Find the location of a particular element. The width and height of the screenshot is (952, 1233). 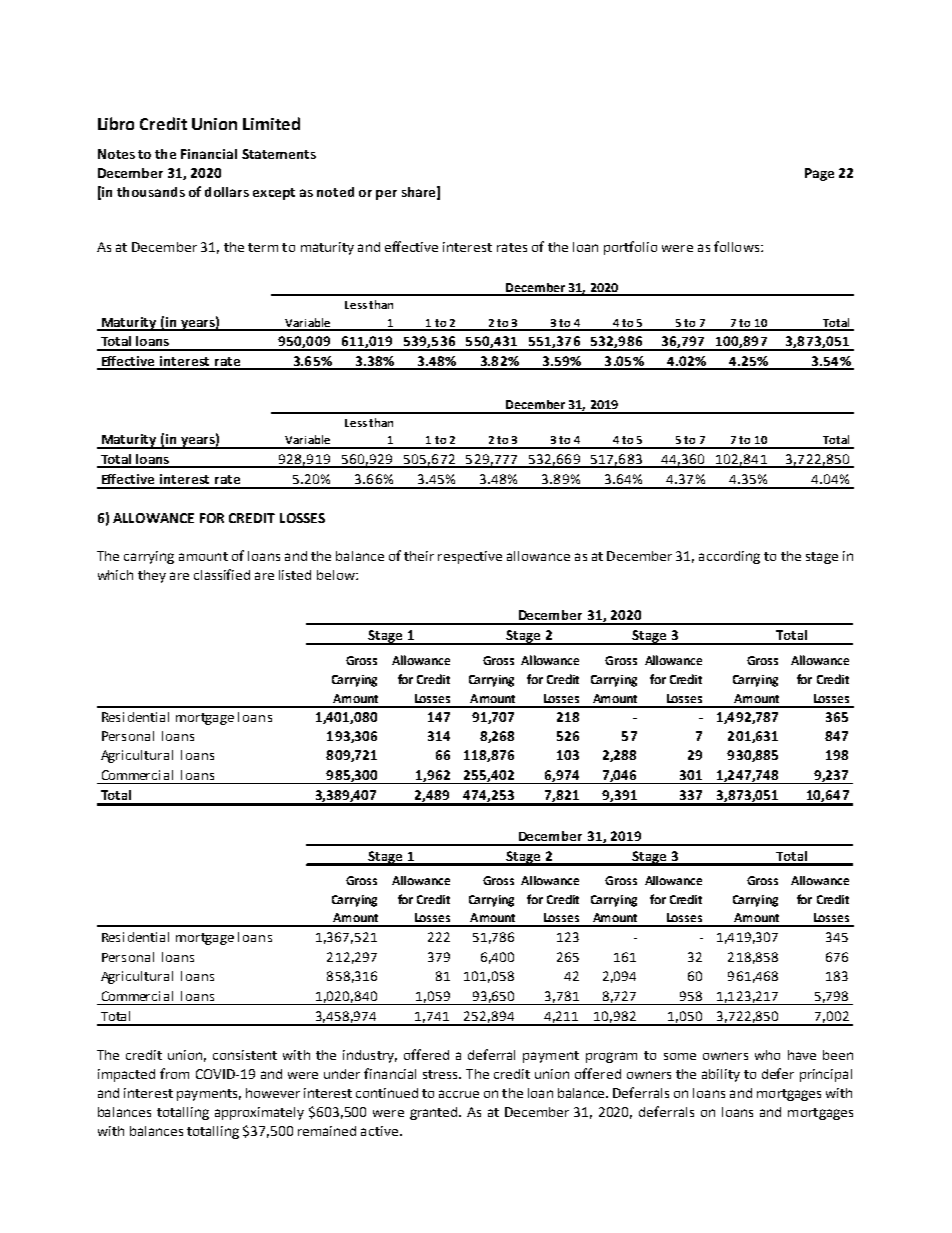

who is located at coordinates (767, 1055).
